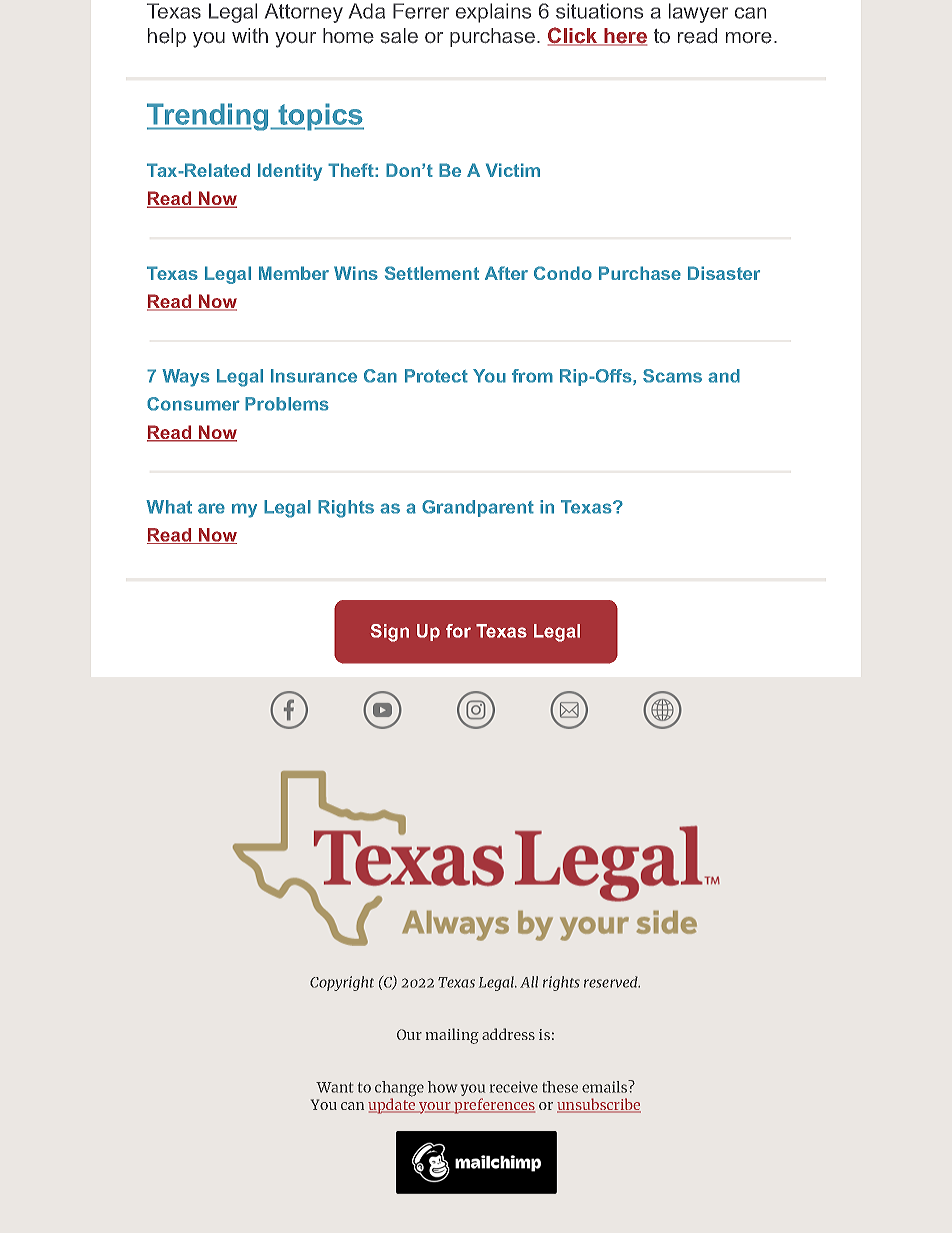 This screenshot has width=952, height=1233. I want to click on from, so click(532, 376).
